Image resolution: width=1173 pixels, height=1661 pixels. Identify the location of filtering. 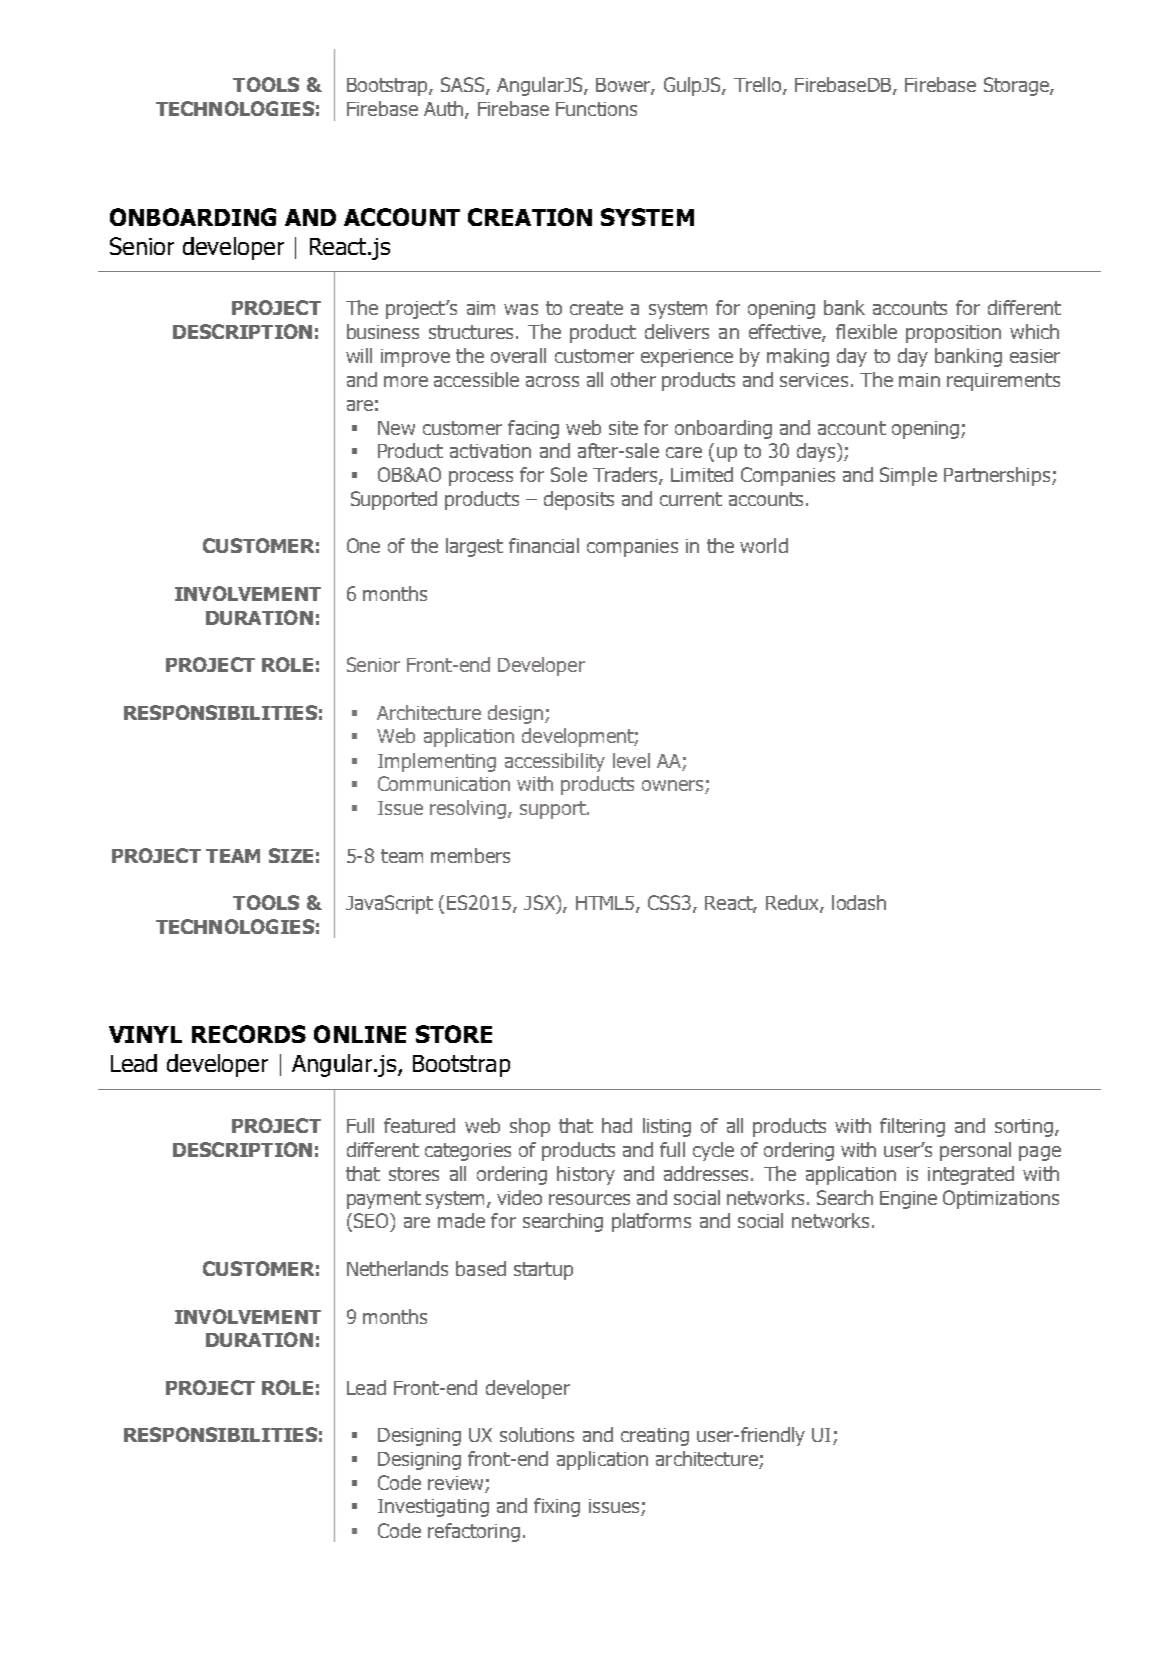
(912, 1127).
